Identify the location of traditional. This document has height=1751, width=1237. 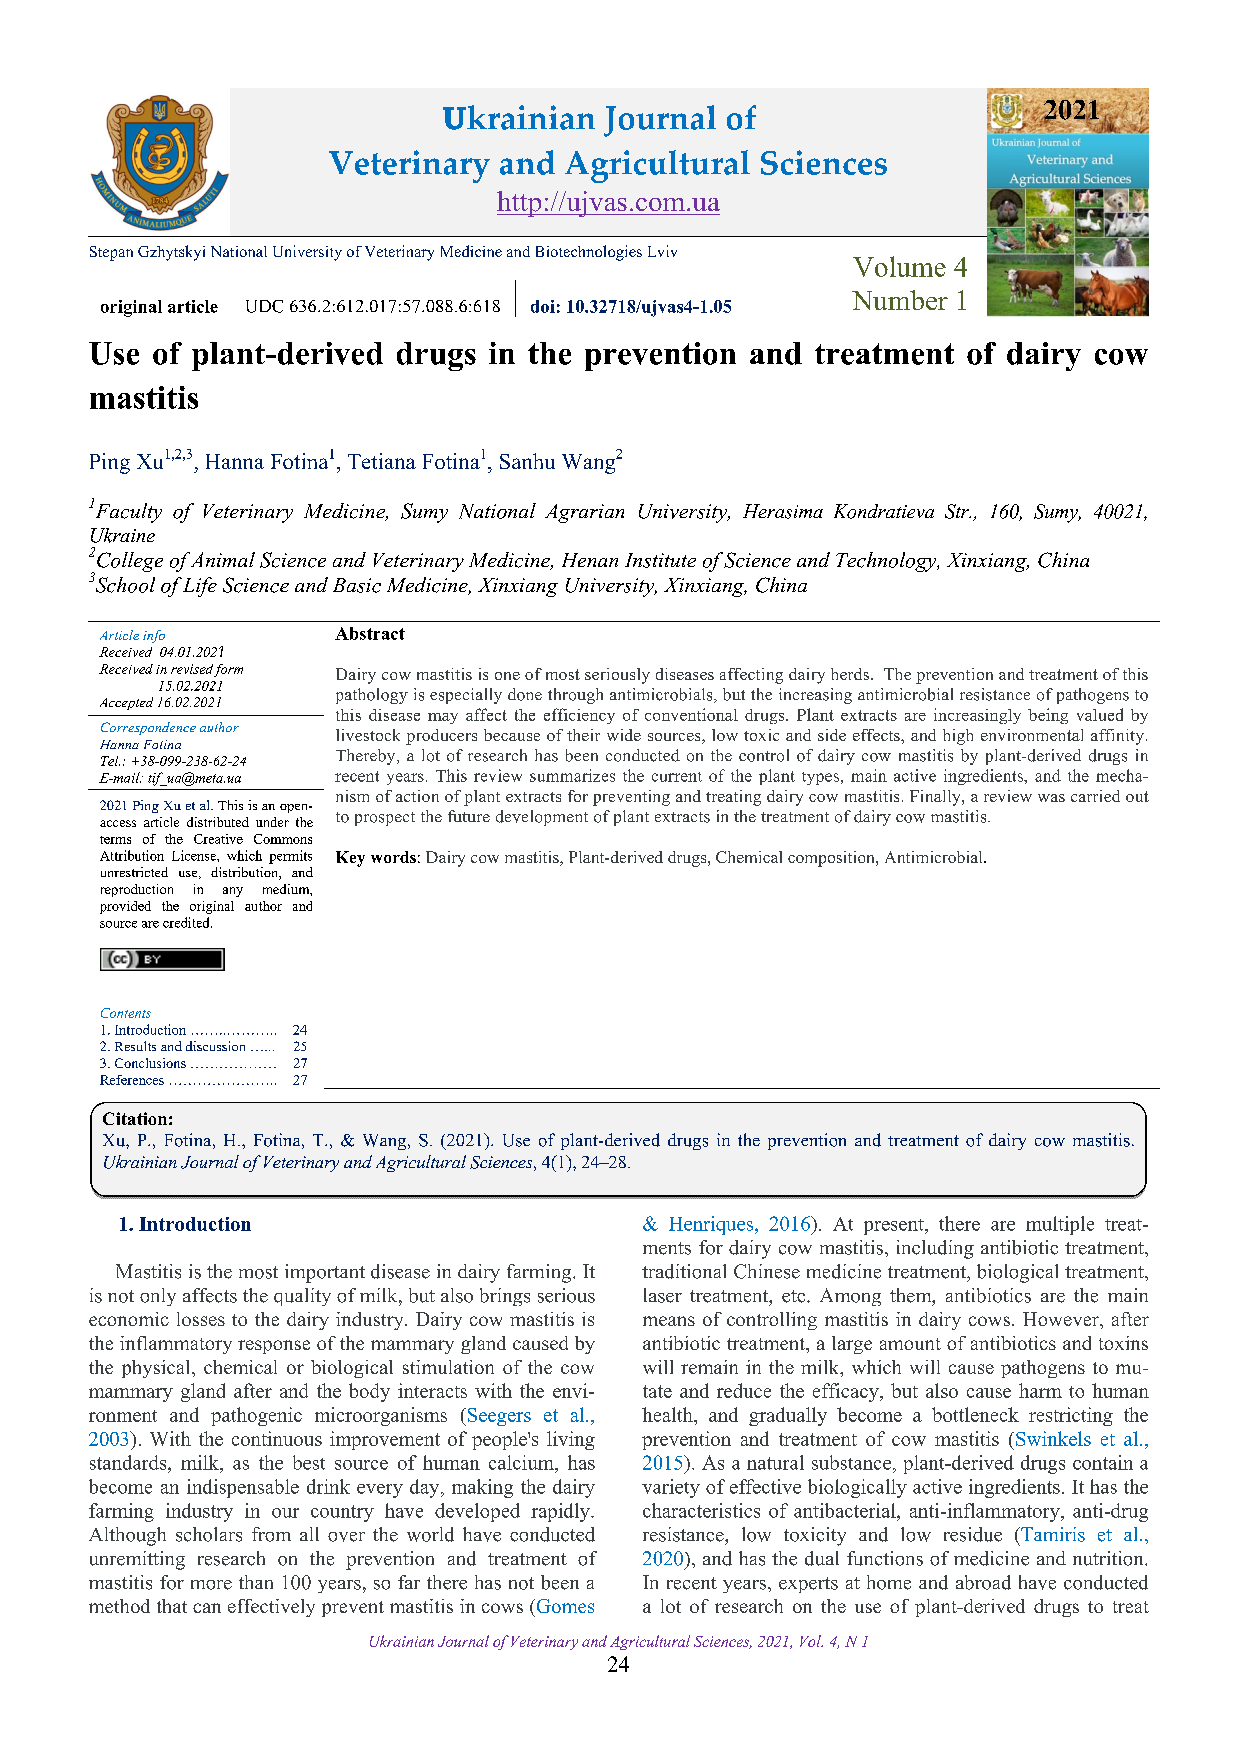
(684, 1271).
